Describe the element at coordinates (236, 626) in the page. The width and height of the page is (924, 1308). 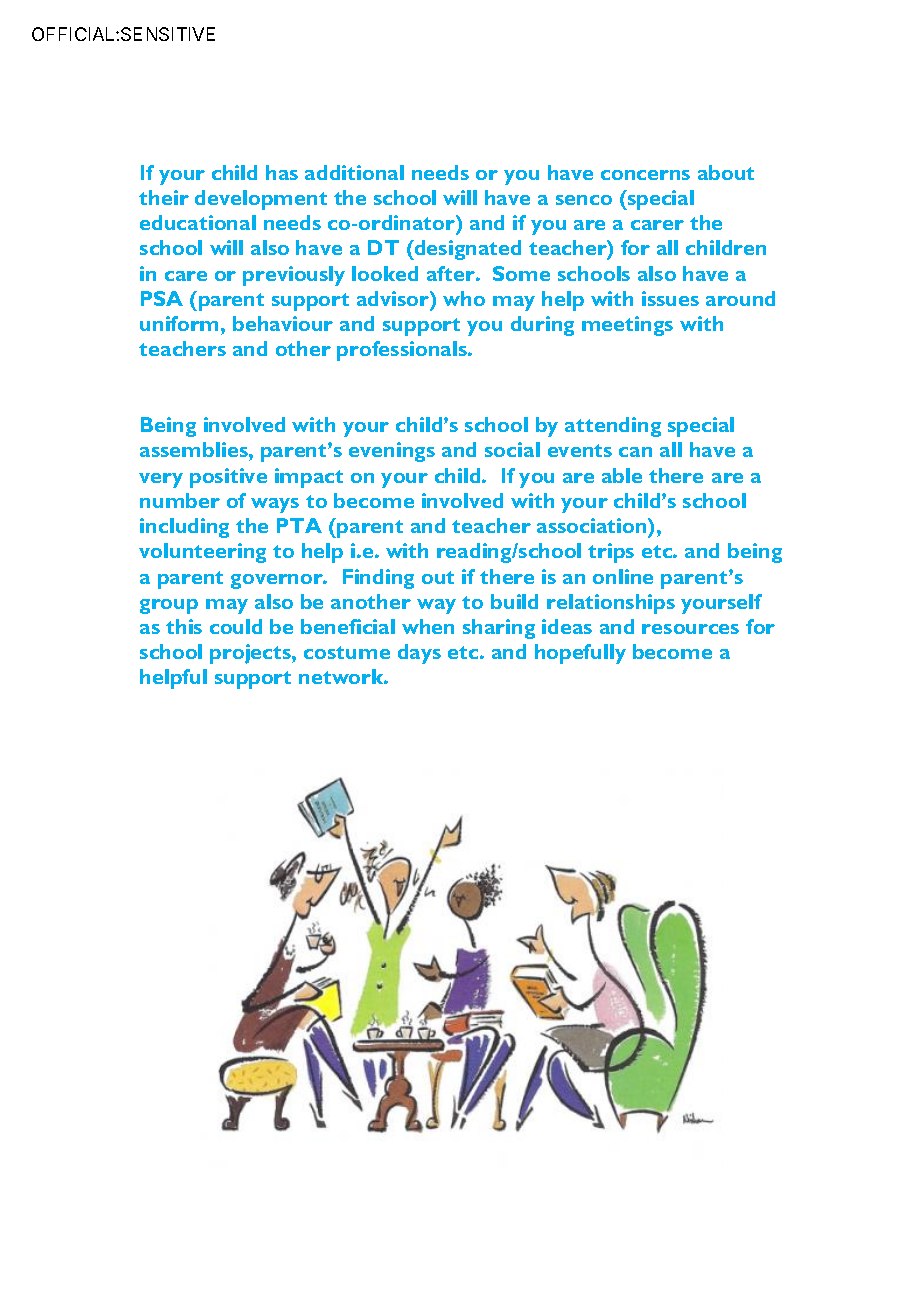
I see `could` at that location.
